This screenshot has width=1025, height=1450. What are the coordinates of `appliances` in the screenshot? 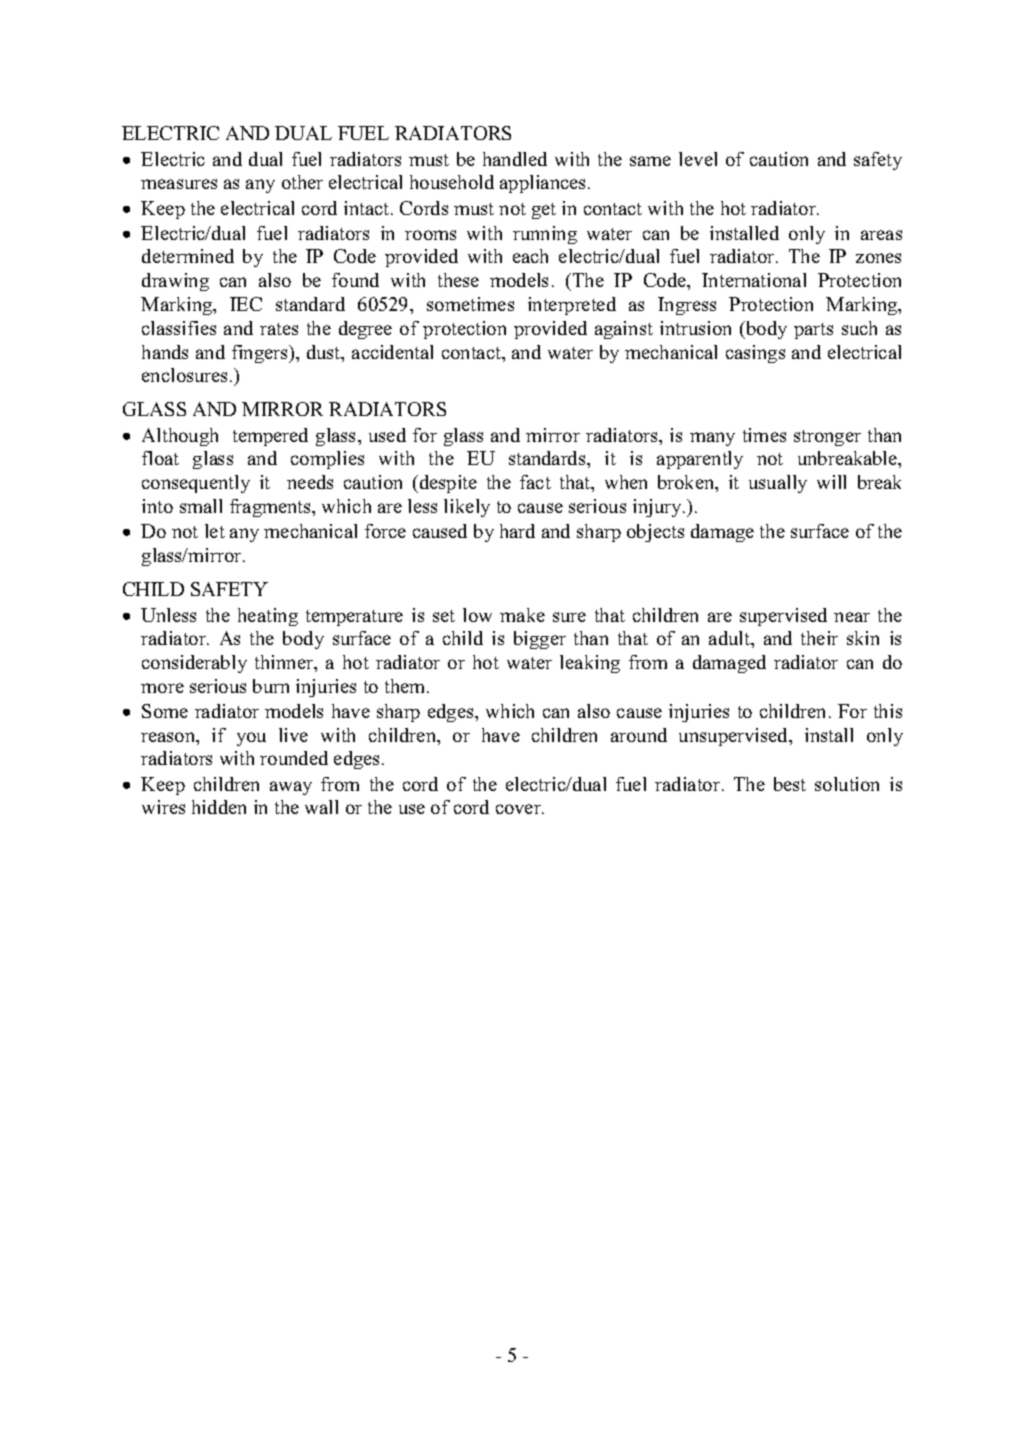 It's located at (544, 184).
